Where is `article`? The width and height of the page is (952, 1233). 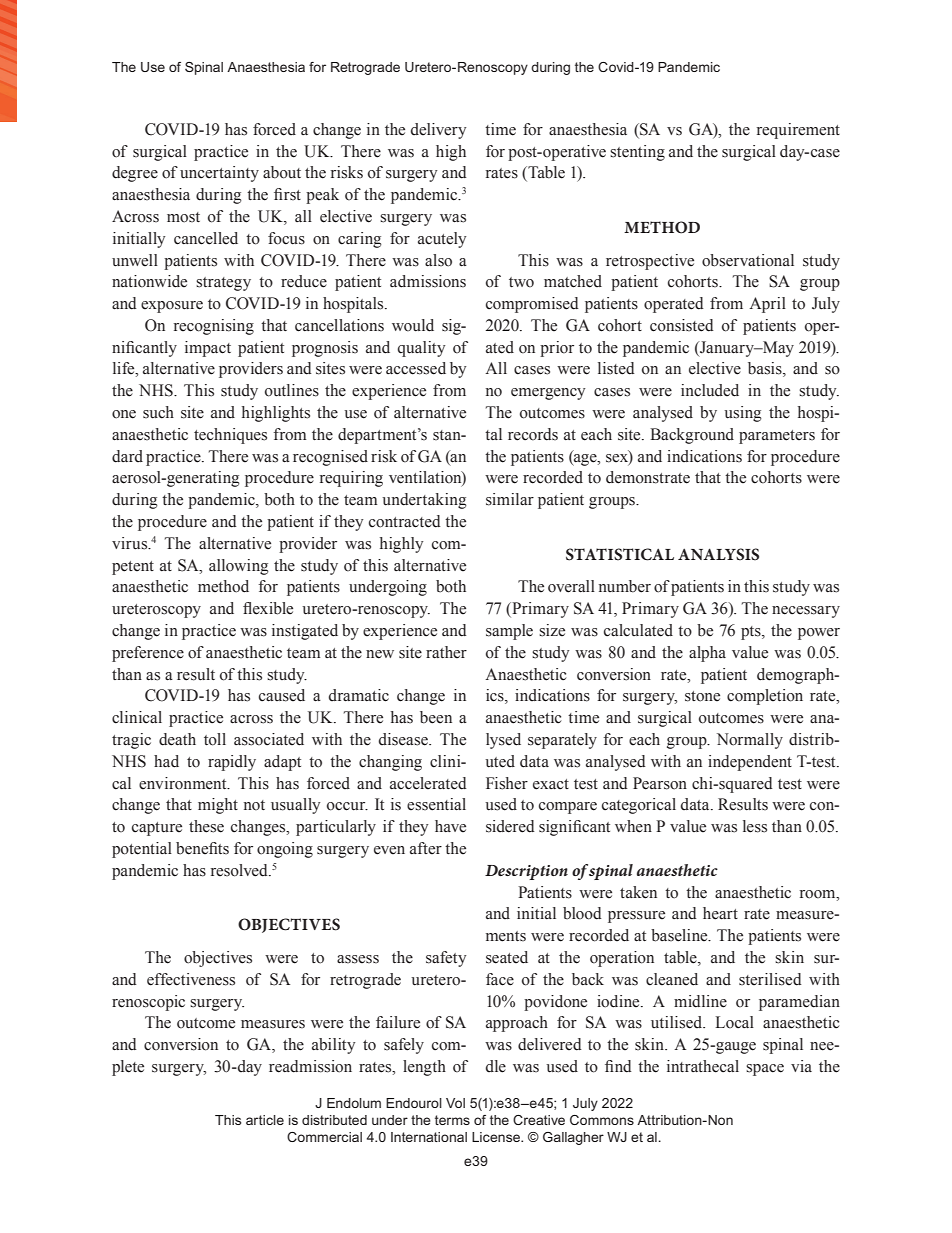
article is located at coordinates (265, 1120).
